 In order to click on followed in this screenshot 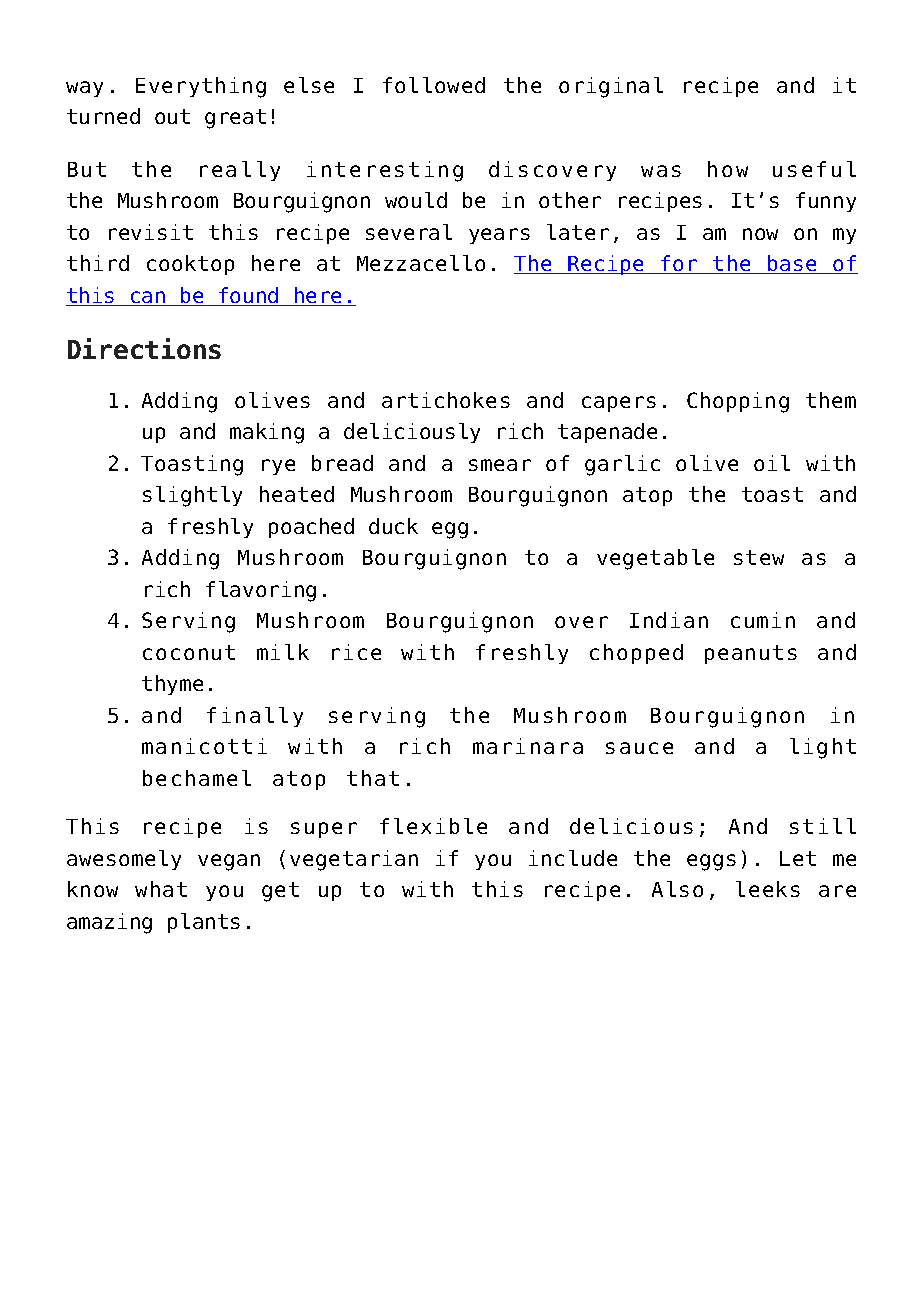, I will do `click(434, 85)`.
